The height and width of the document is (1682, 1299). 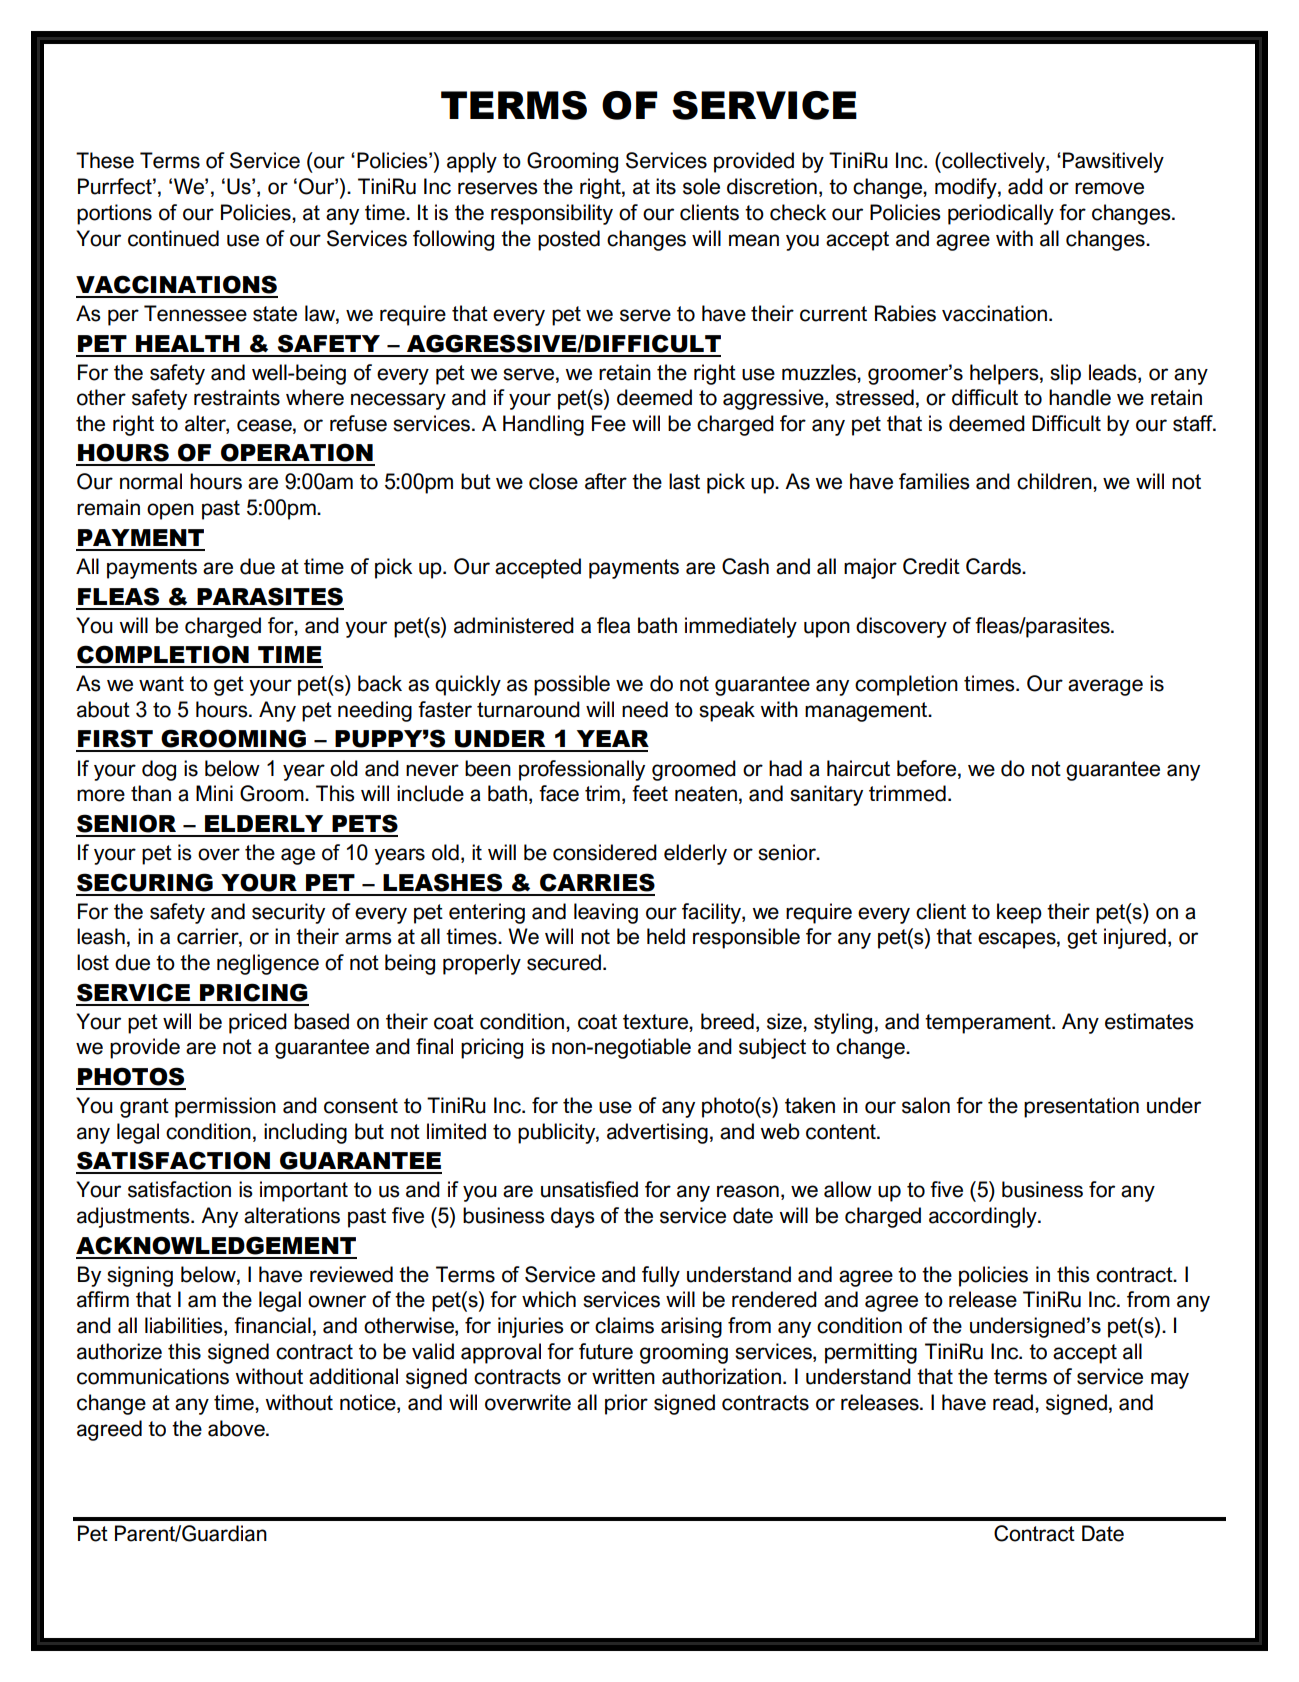 I want to click on its, so click(x=666, y=186).
